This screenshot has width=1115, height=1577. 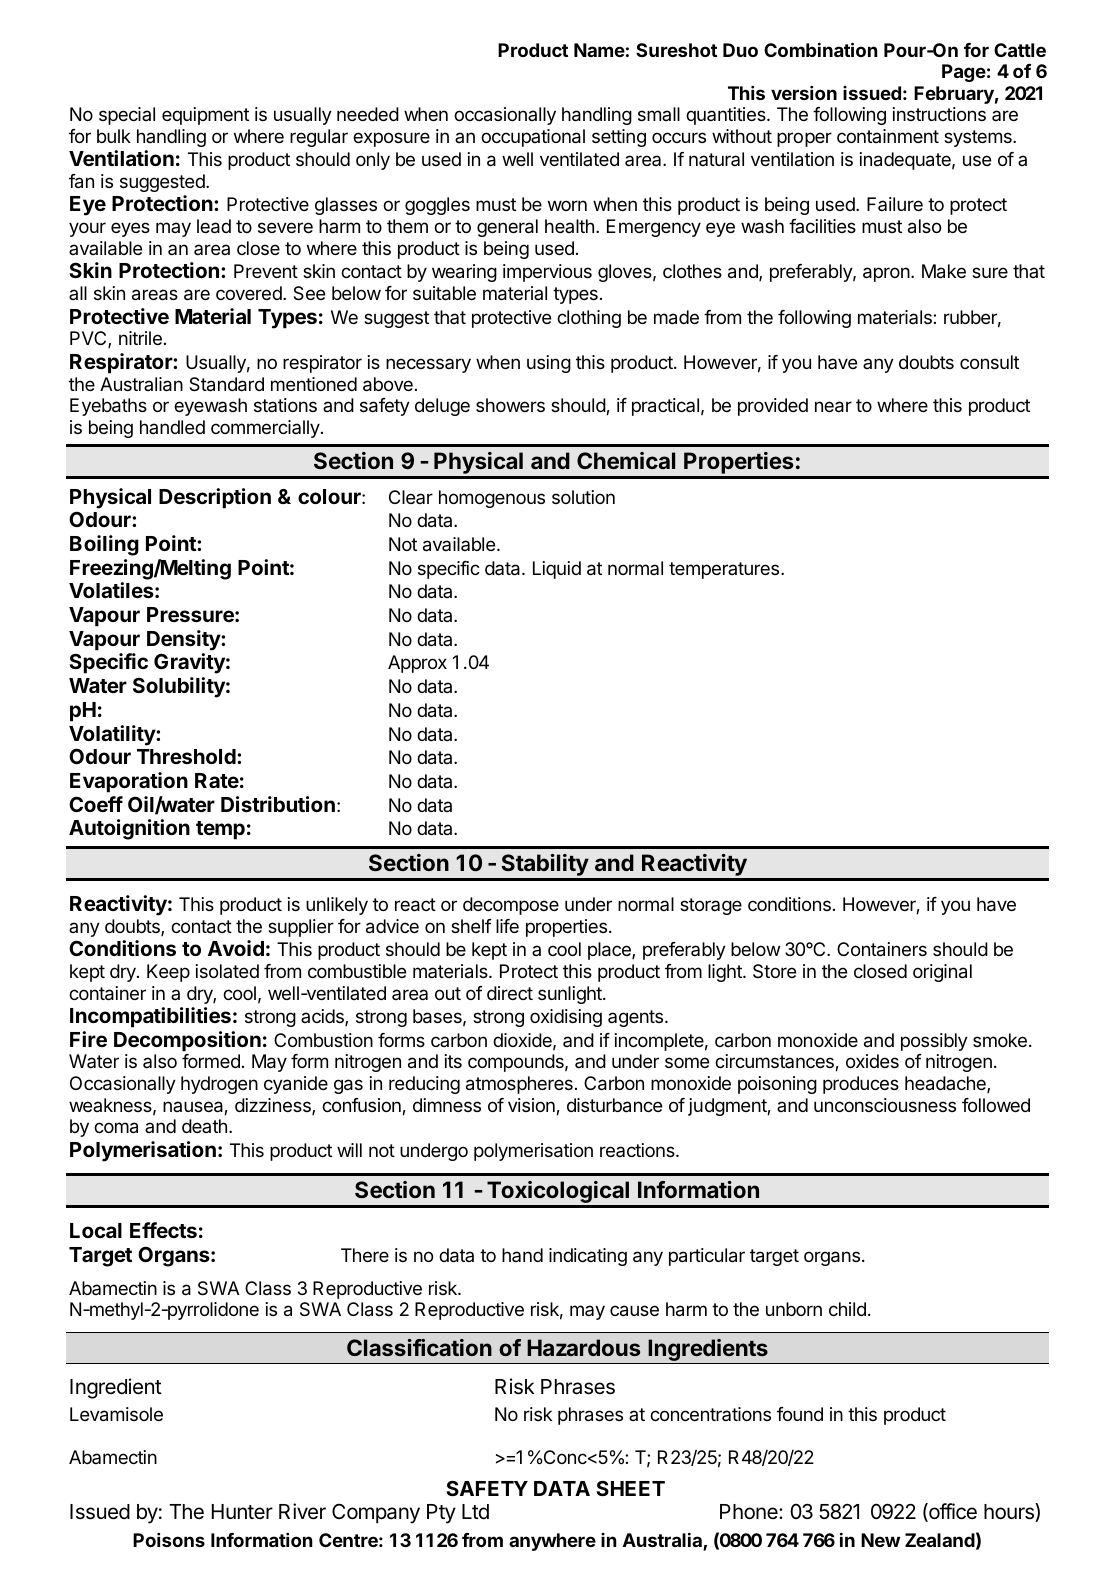 What do you see at coordinates (205, 116) in the screenshot?
I see `equipment` at bounding box center [205, 116].
